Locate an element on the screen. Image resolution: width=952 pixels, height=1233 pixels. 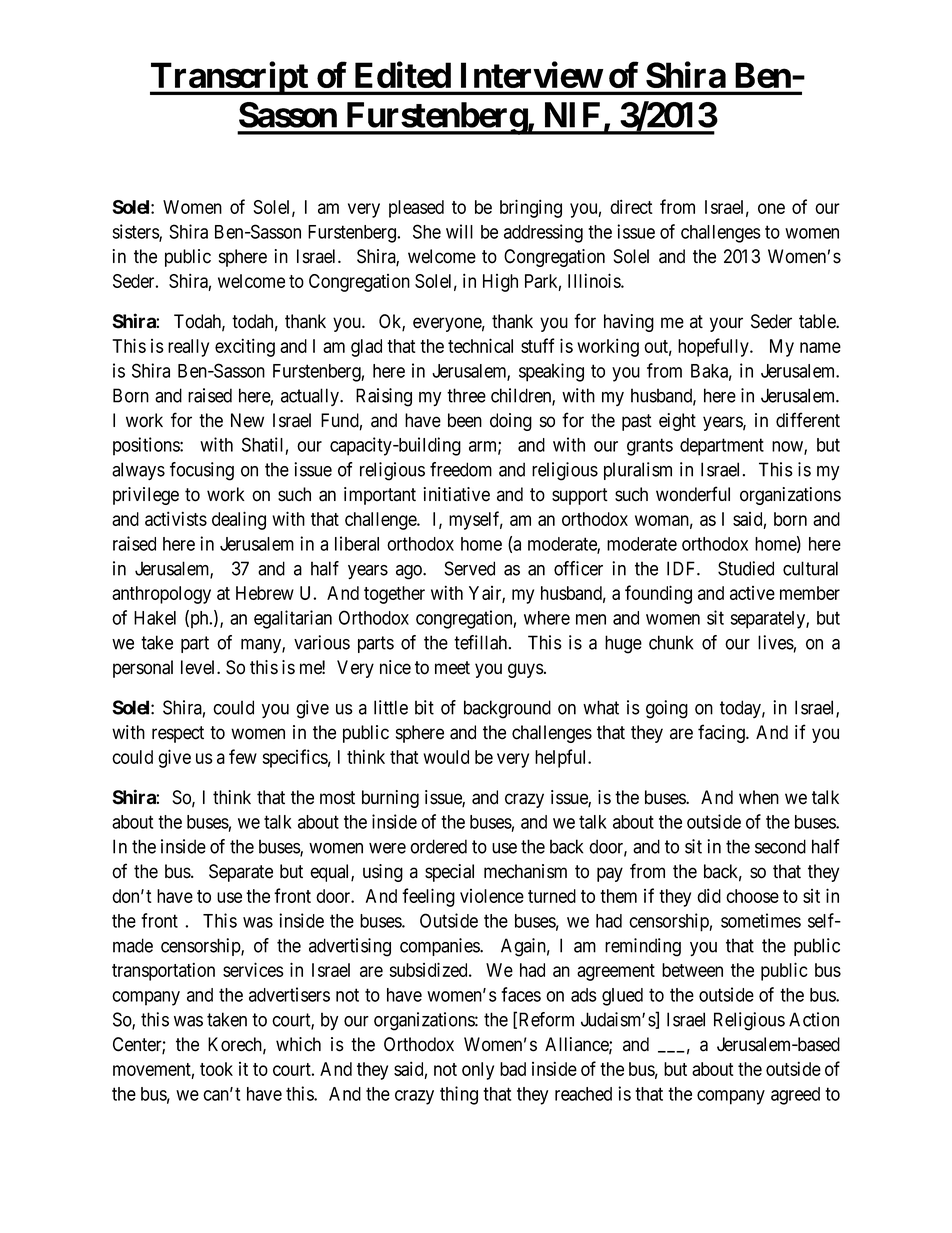
direct is located at coordinates (631, 206).
